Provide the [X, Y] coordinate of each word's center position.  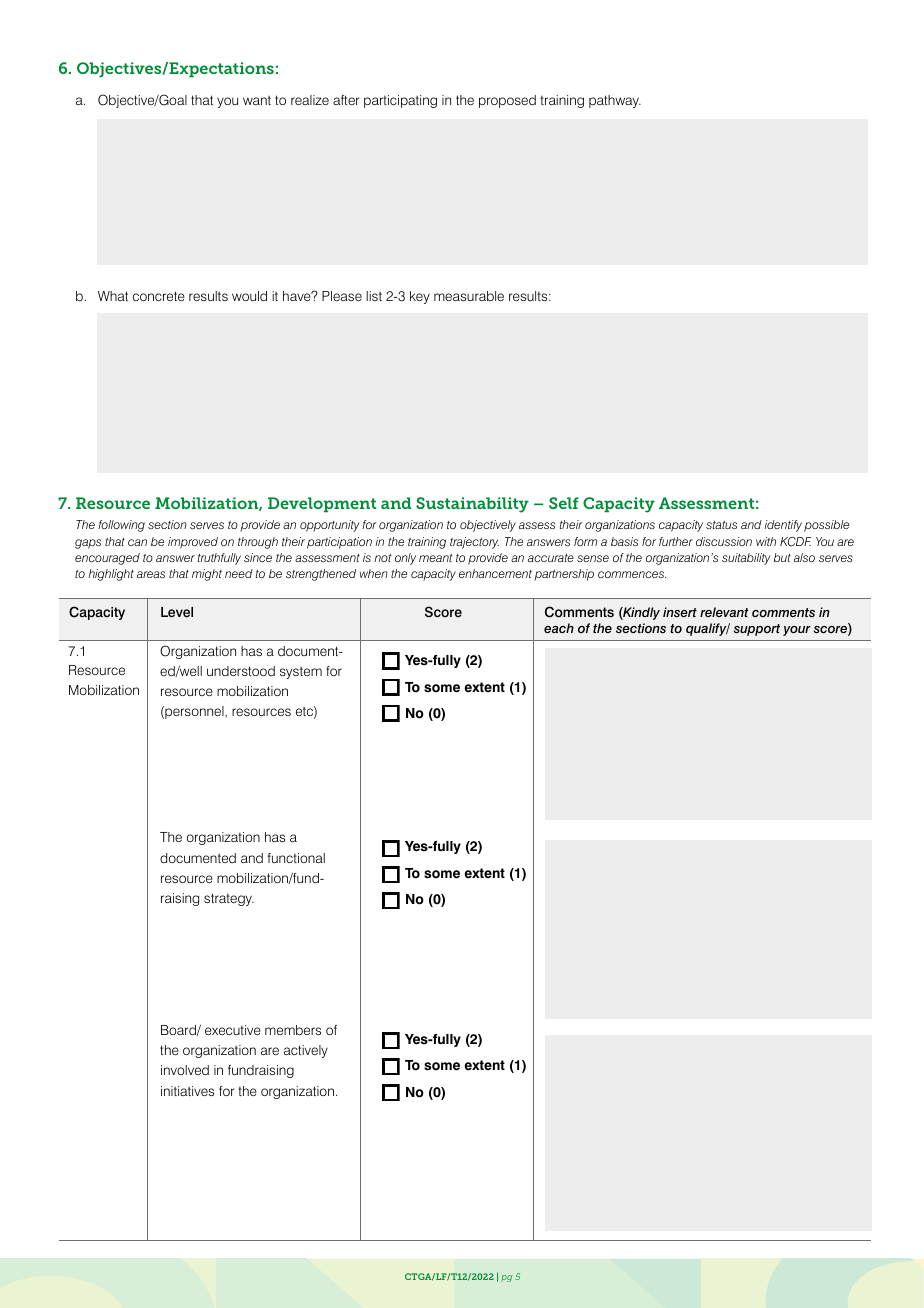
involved [185, 1070]
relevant [724, 612]
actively [306, 1051]
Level [177, 612]
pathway [615, 101]
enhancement [495, 573]
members [293, 1030]
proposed [507, 101]
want [257, 100]
